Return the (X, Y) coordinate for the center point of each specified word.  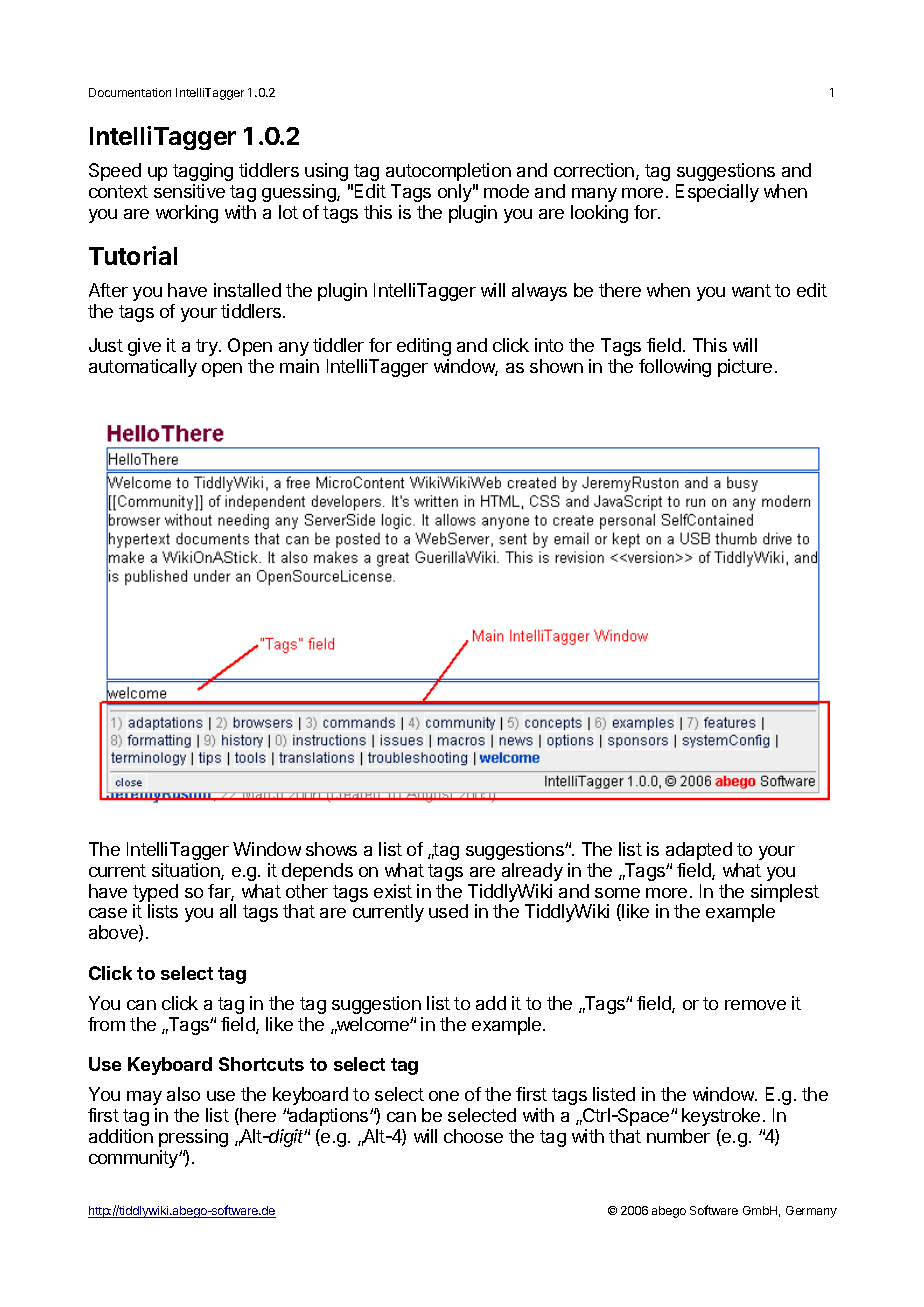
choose (473, 1136)
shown (556, 366)
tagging (203, 172)
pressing (193, 1138)
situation (187, 871)
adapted (699, 851)
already (532, 872)
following (675, 368)
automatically (143, 368)
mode (506, 191)
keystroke (721, 1117)
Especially (717, 193)
